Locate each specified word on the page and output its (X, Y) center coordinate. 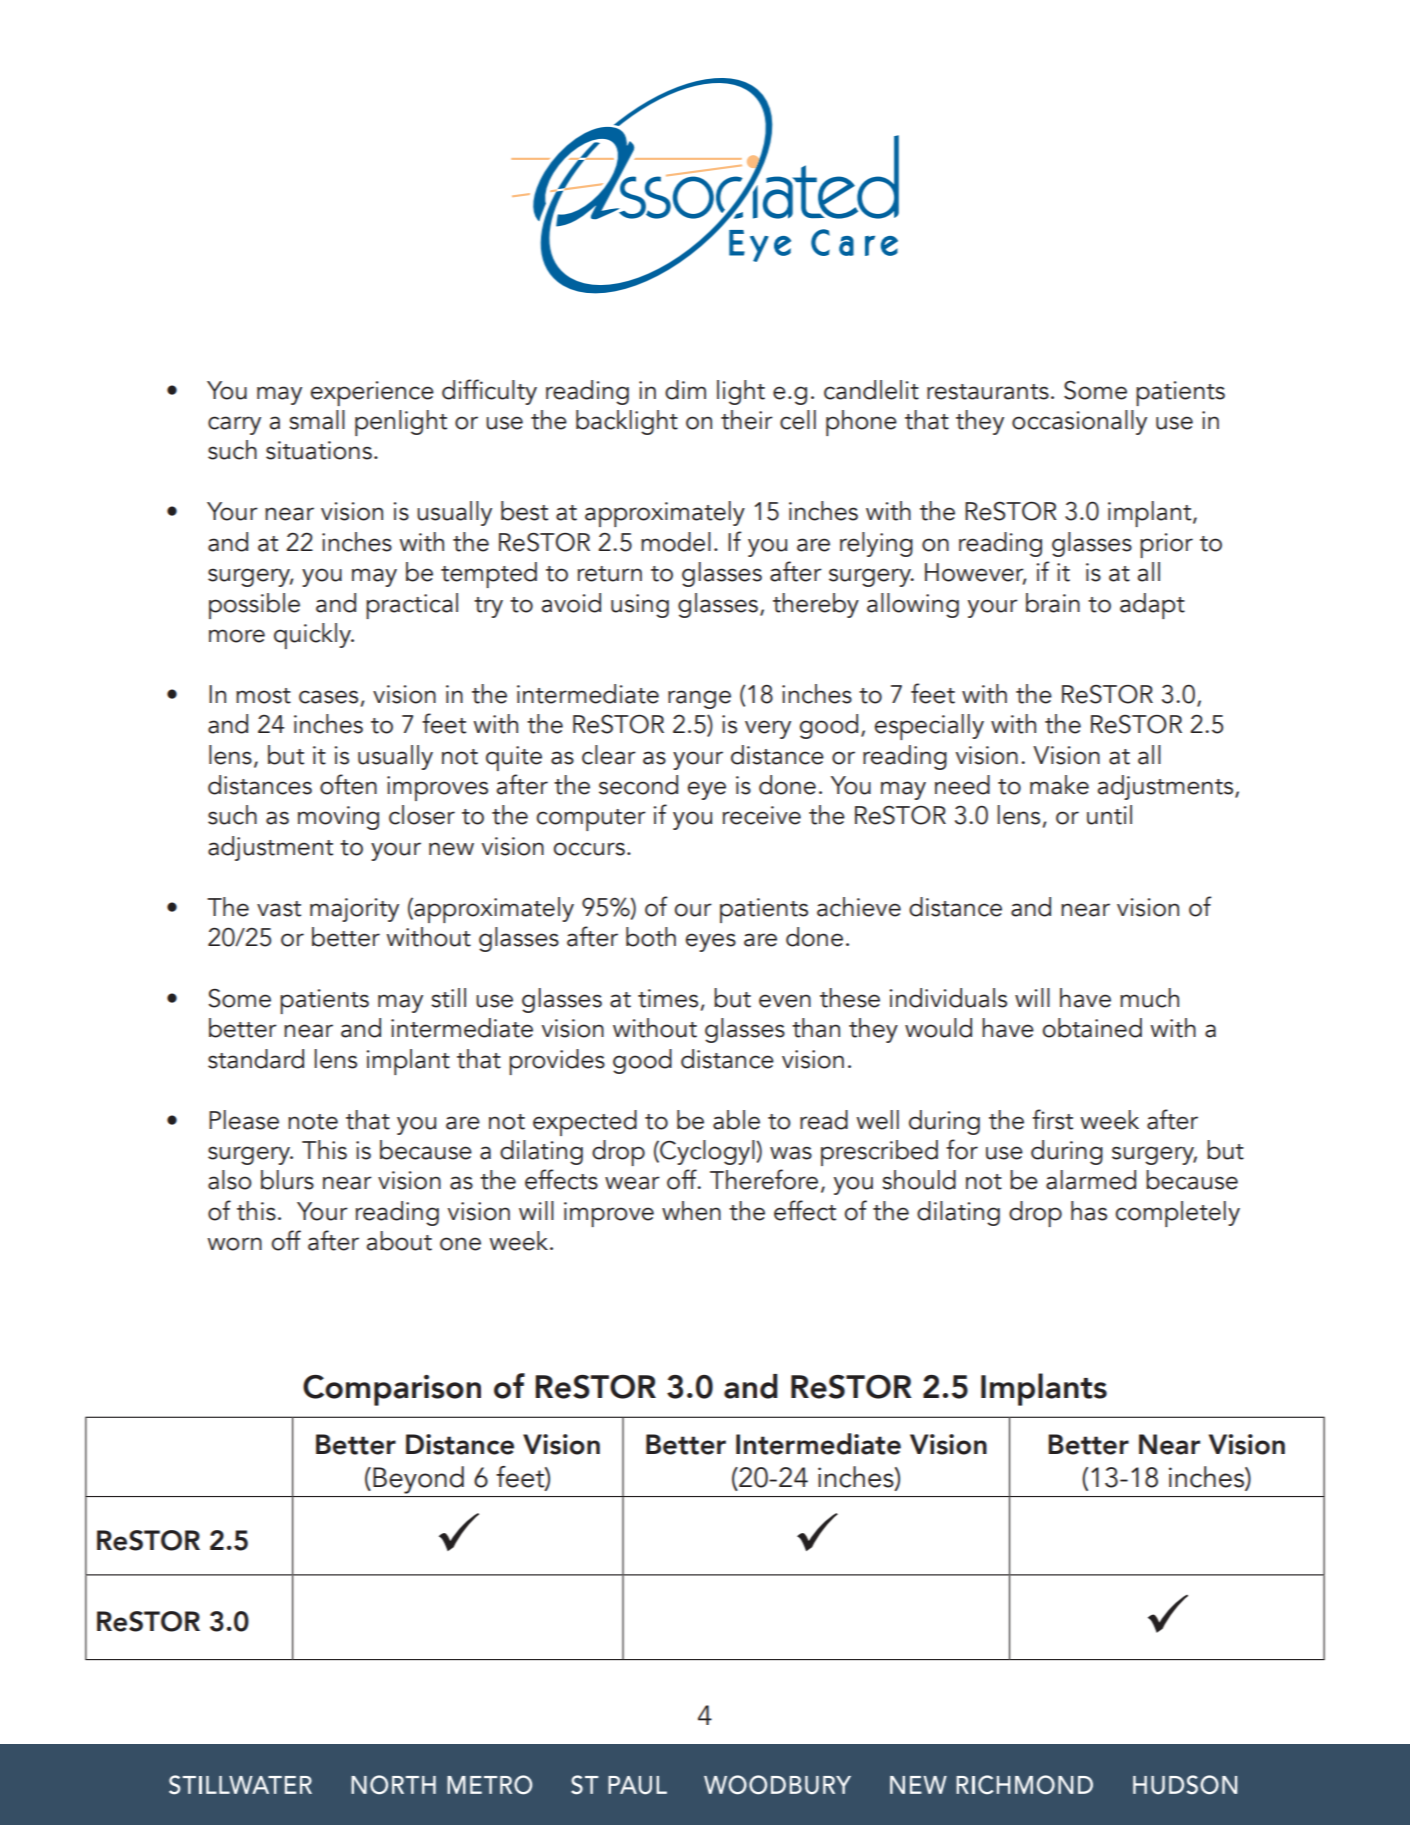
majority (354, 910)
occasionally (1079, 422)
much (1149, 998)
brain (1053, 603)
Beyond (418, 1480)
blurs (287, 1180)
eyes (711, 942)
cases (328, 697)
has (1089, 1211)
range (699, 699)
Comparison (392, 1390)
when (691, 1211)
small (317, 420)
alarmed (1091, 1180)
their (747, 420)
